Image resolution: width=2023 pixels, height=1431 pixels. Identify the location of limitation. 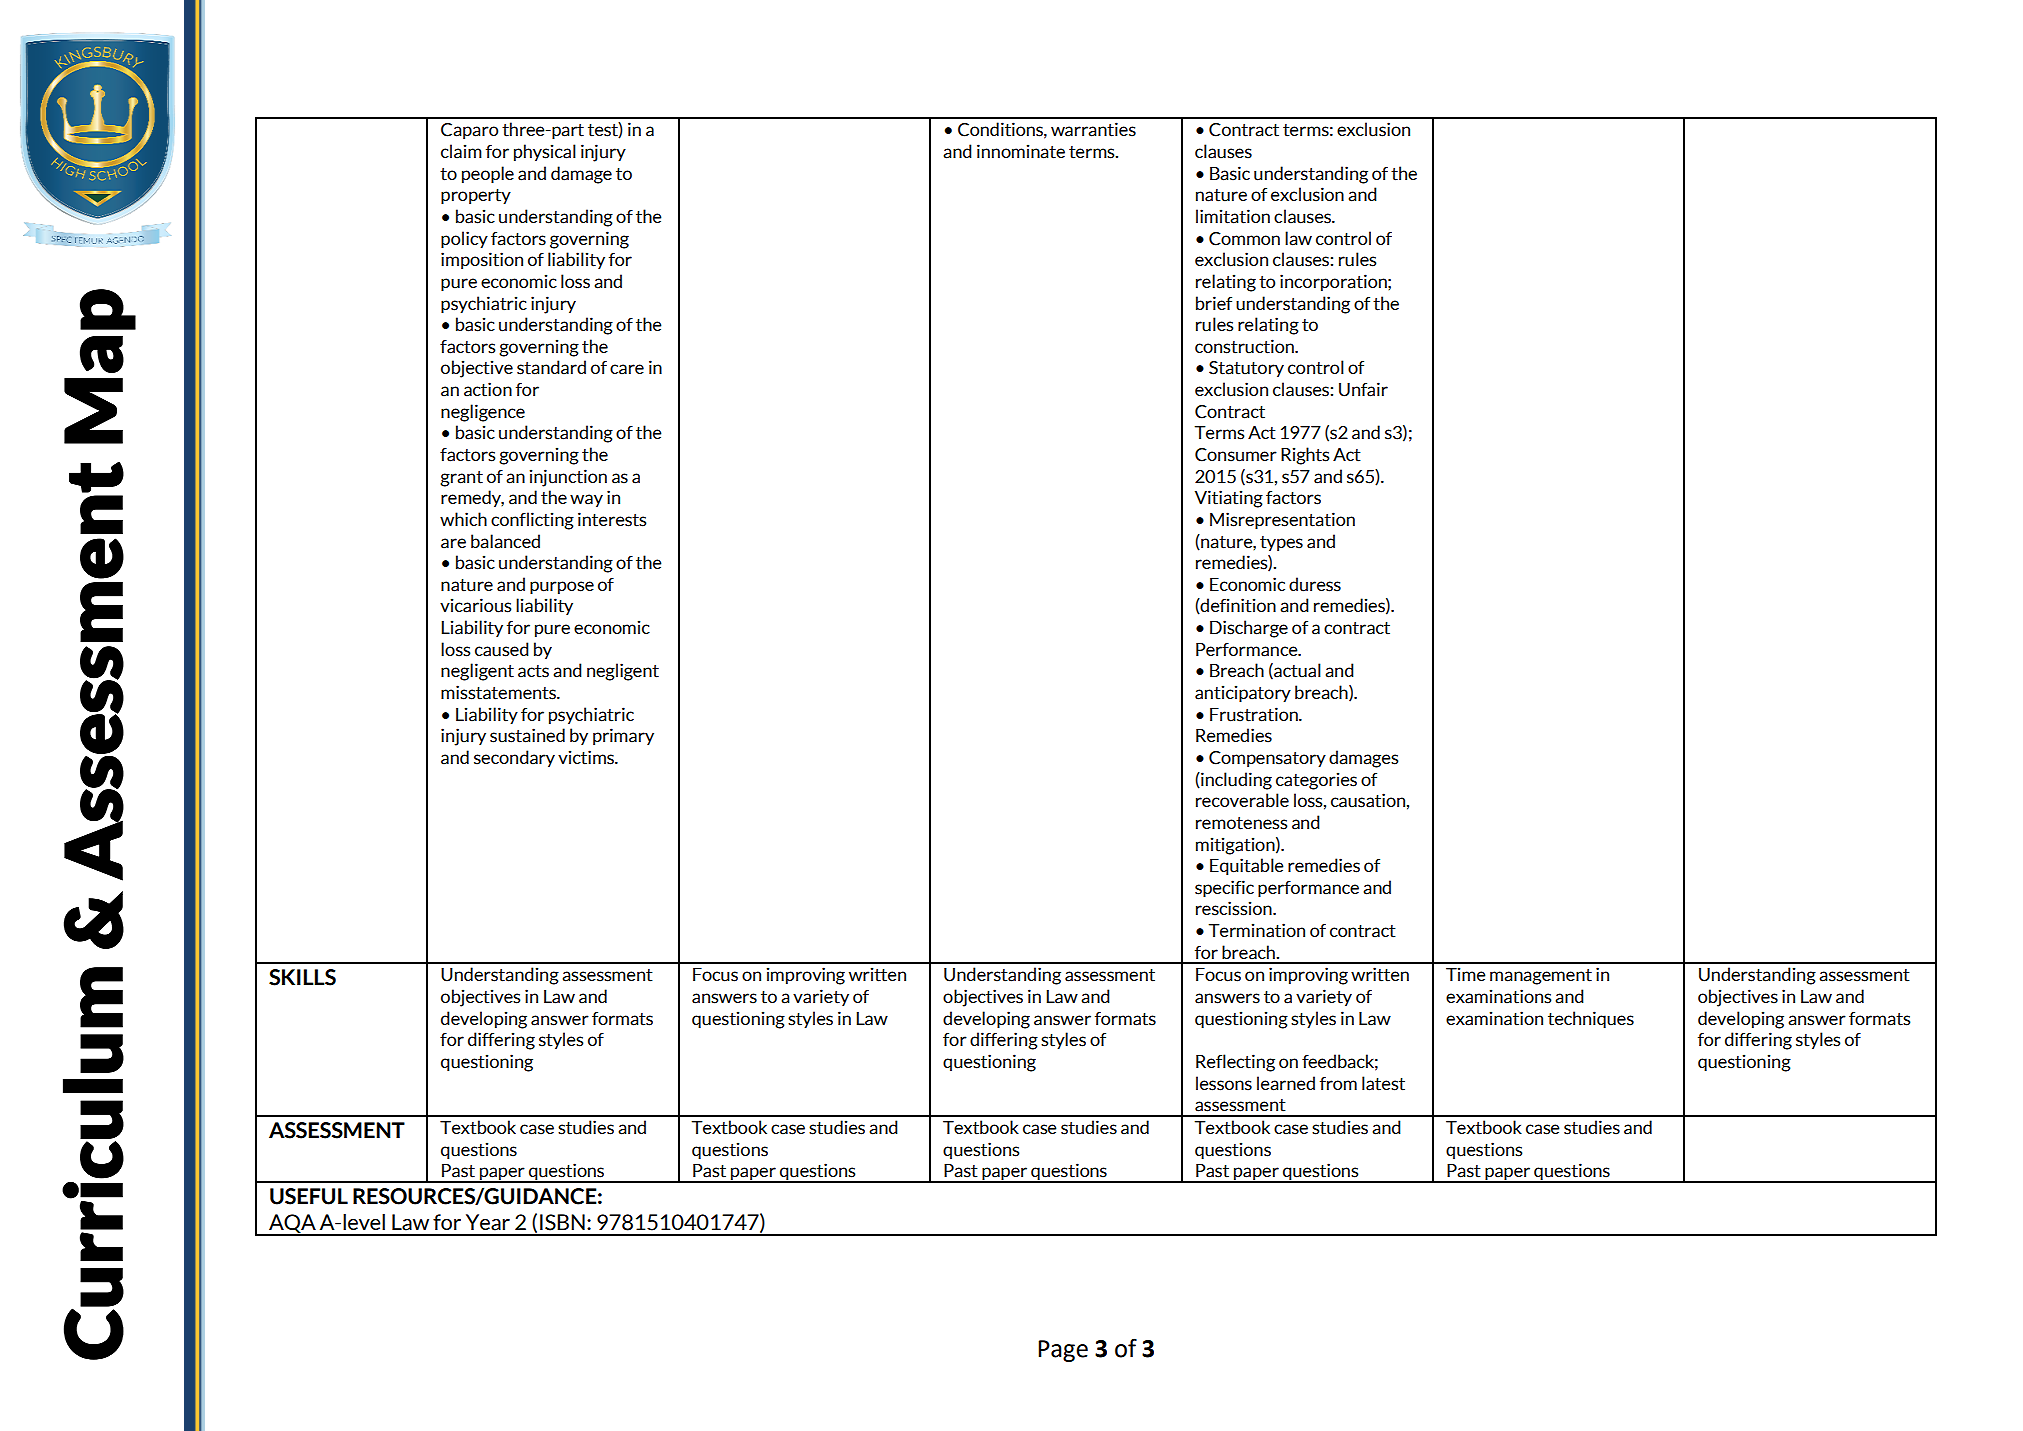
(1233, 216).
